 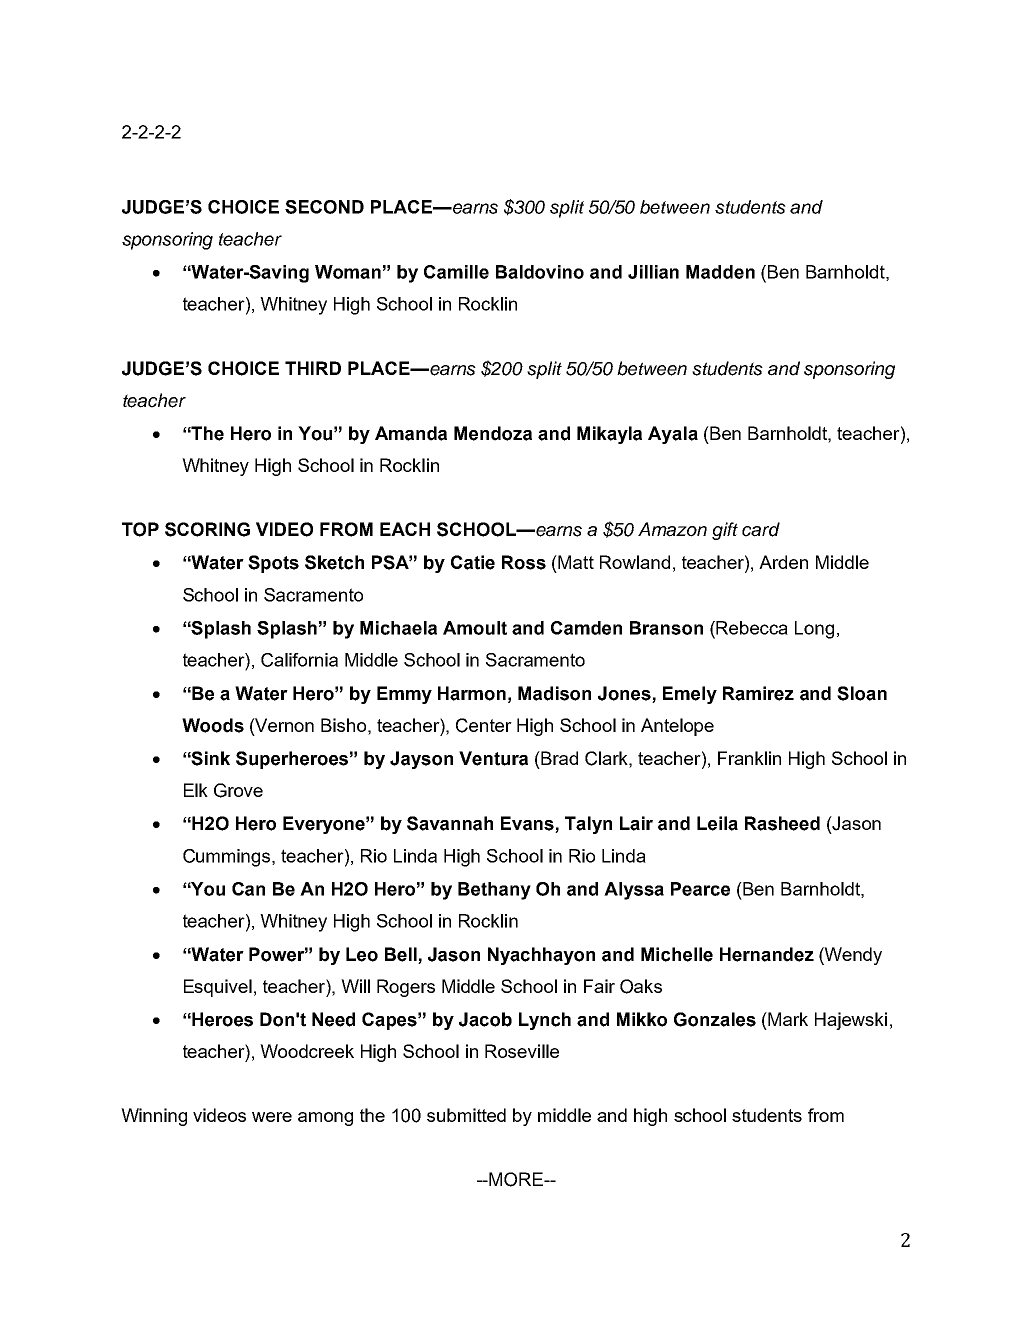 I want to click on Ross, so click(x=524, y=562).
